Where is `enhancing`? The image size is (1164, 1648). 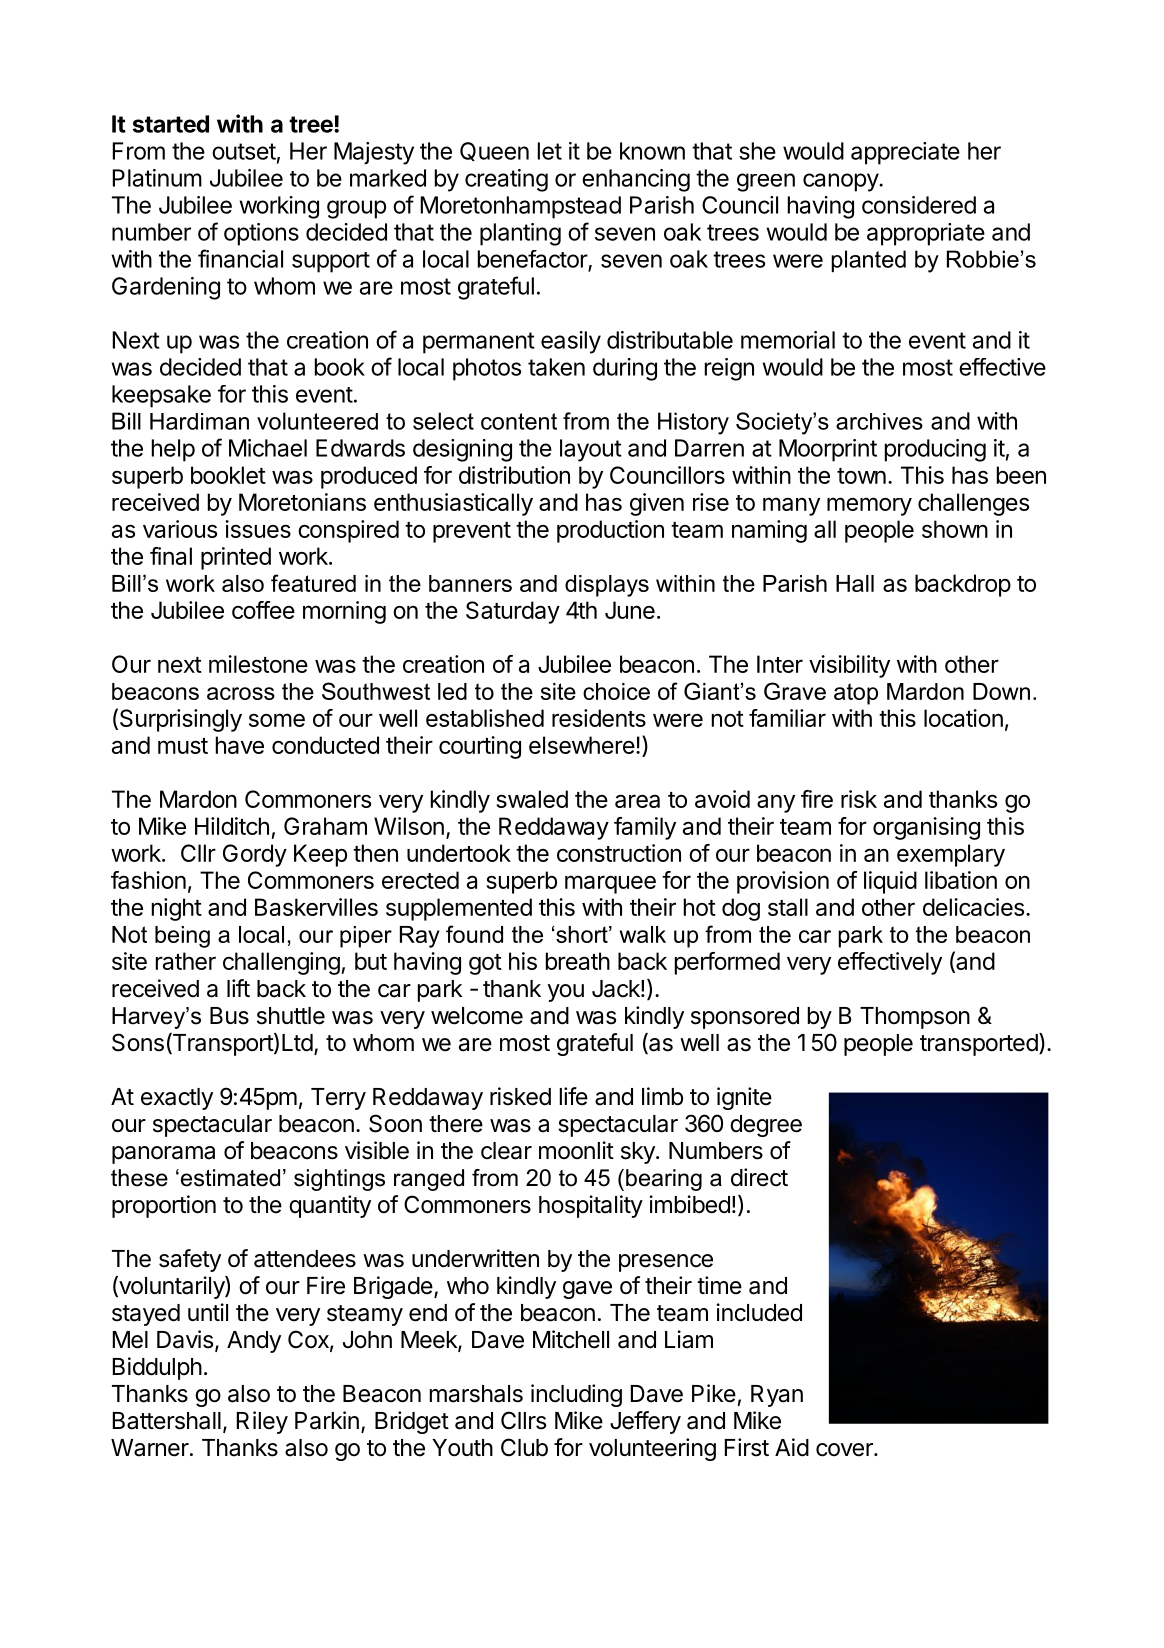 enhancing is located at coordinates (636, 180).
